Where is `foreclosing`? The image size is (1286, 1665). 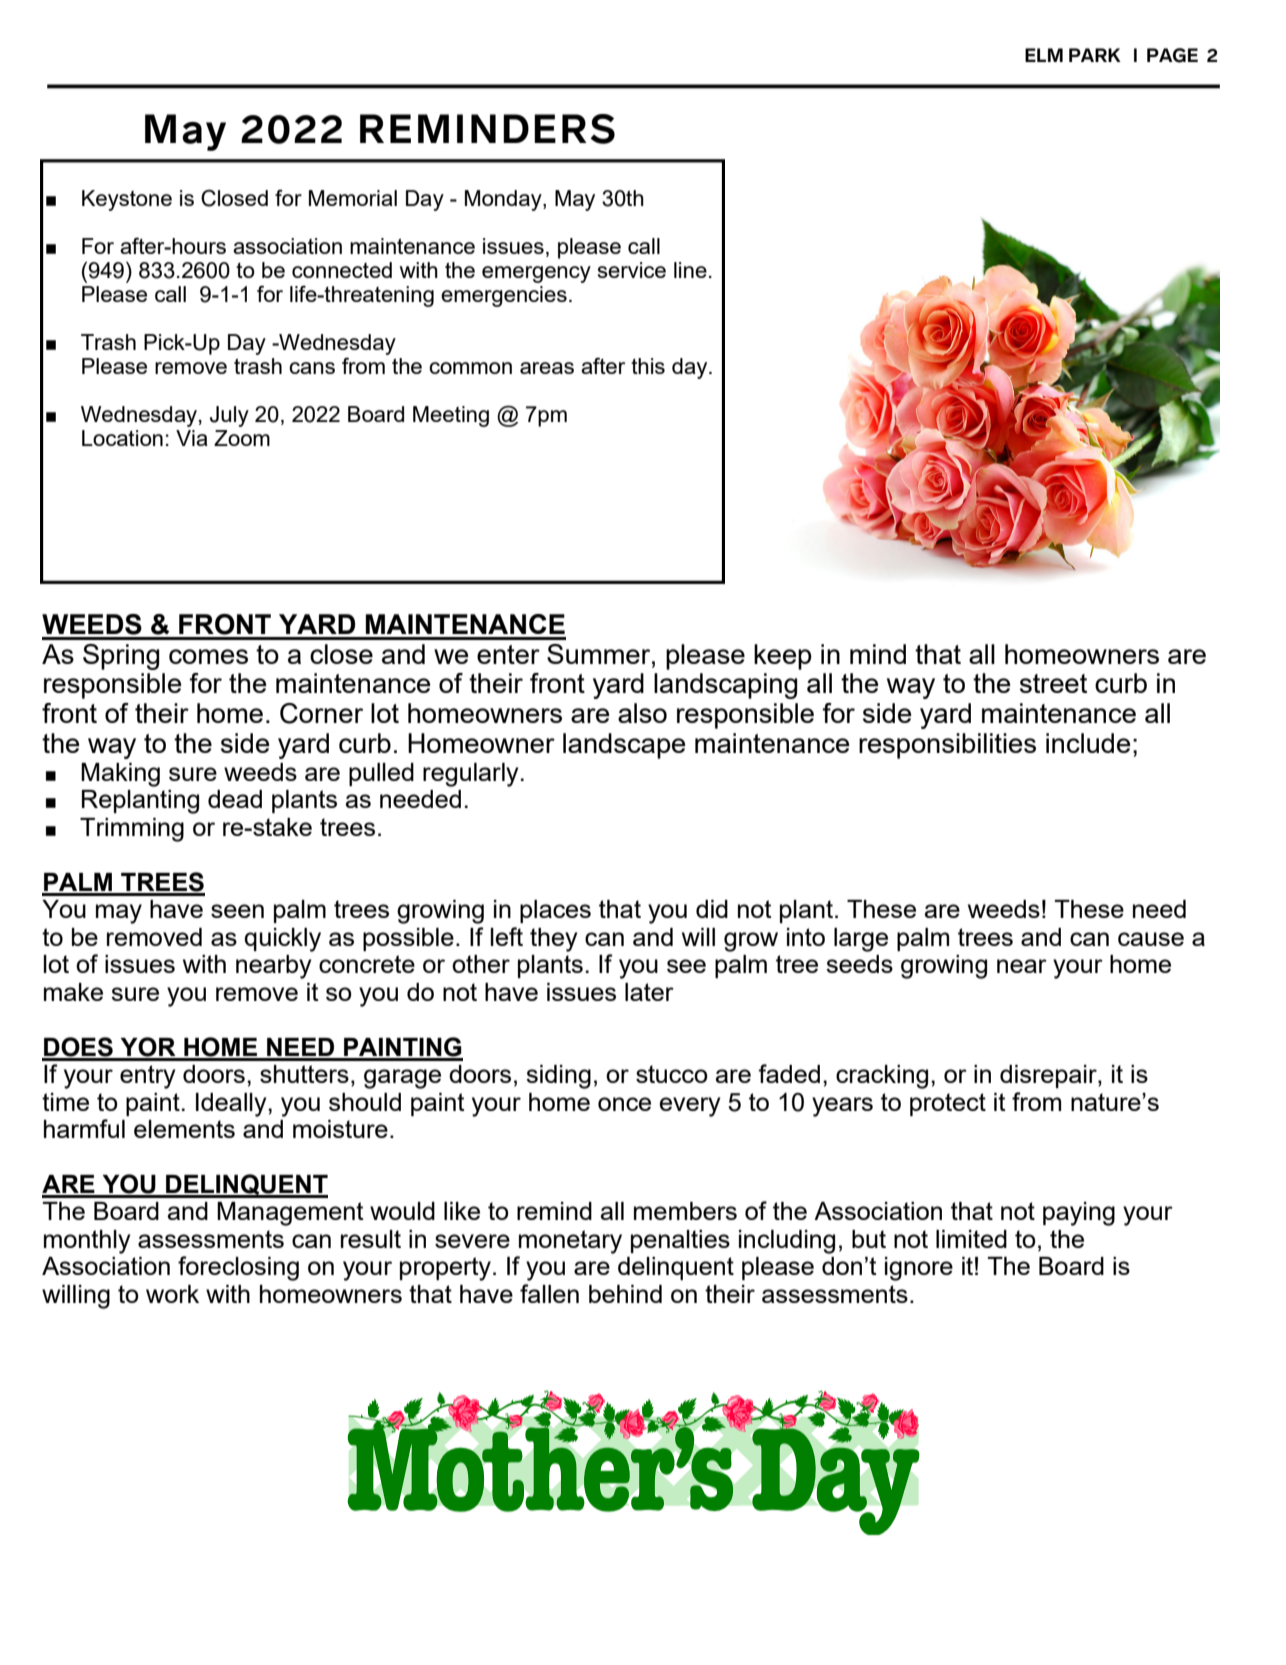 foreclosing is located at coordinates (238, 1268).
